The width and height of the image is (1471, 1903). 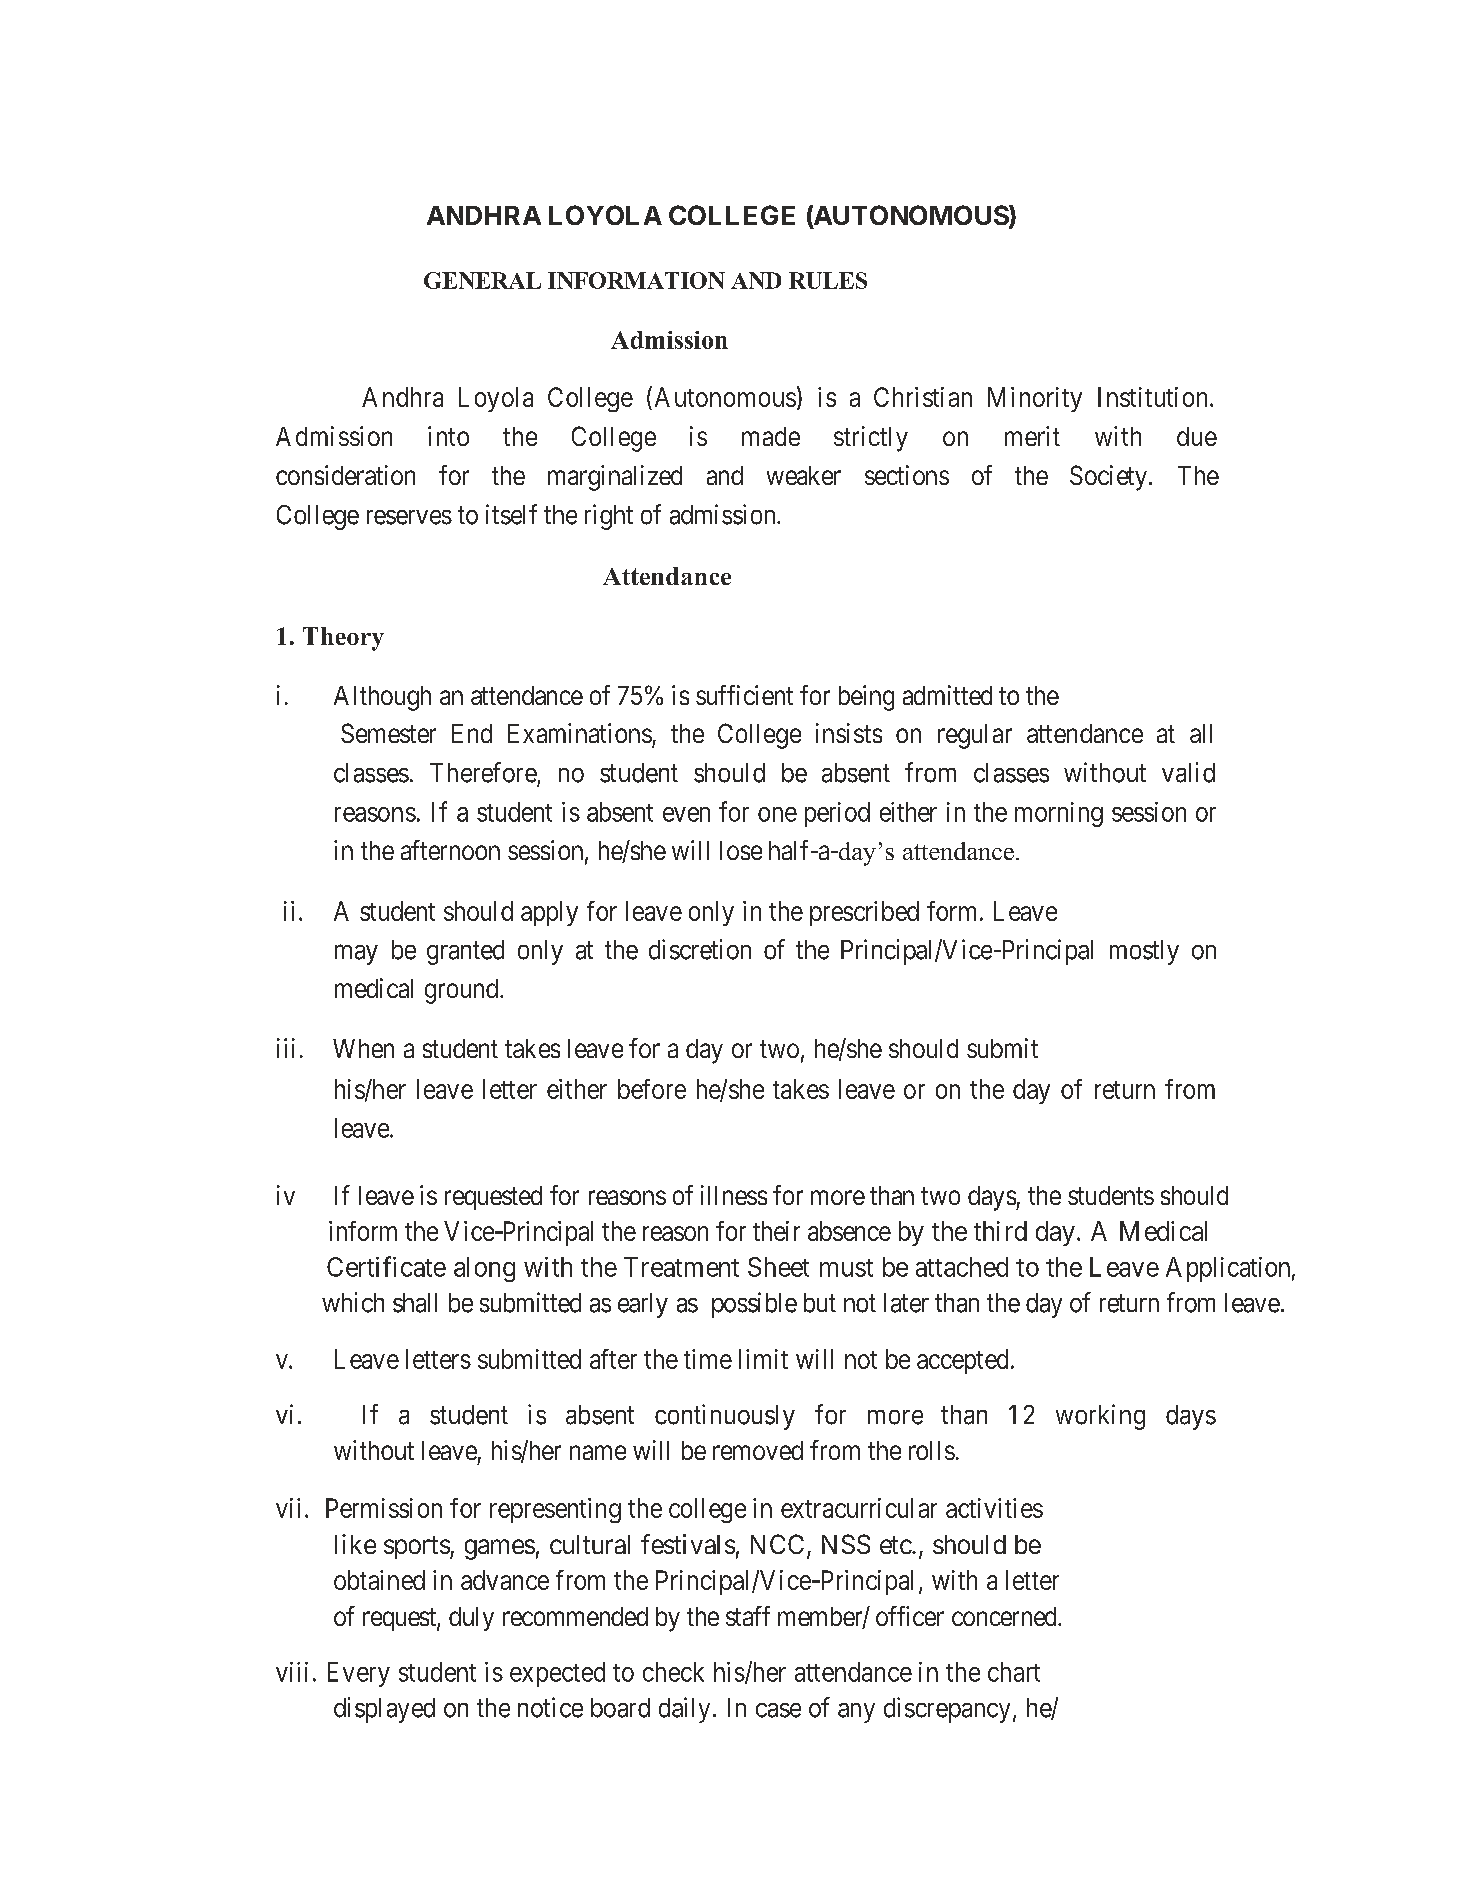 What do you see at coordinates (778, 1710) in the image?
I see `case` at bounding box center [778, 1710].
